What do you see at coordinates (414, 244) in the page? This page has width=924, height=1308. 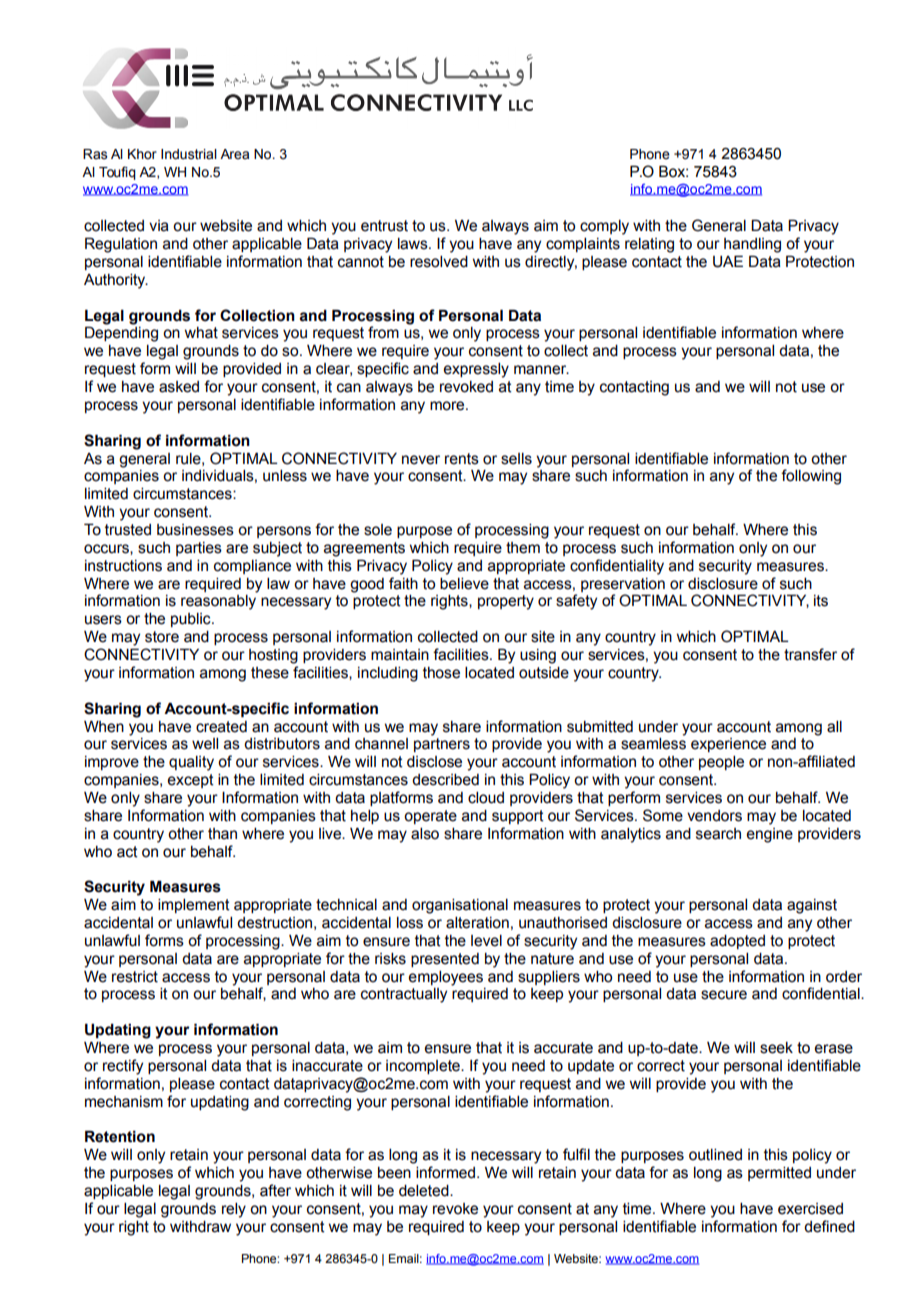 I see `laws` at bounding box center [414, 244].
